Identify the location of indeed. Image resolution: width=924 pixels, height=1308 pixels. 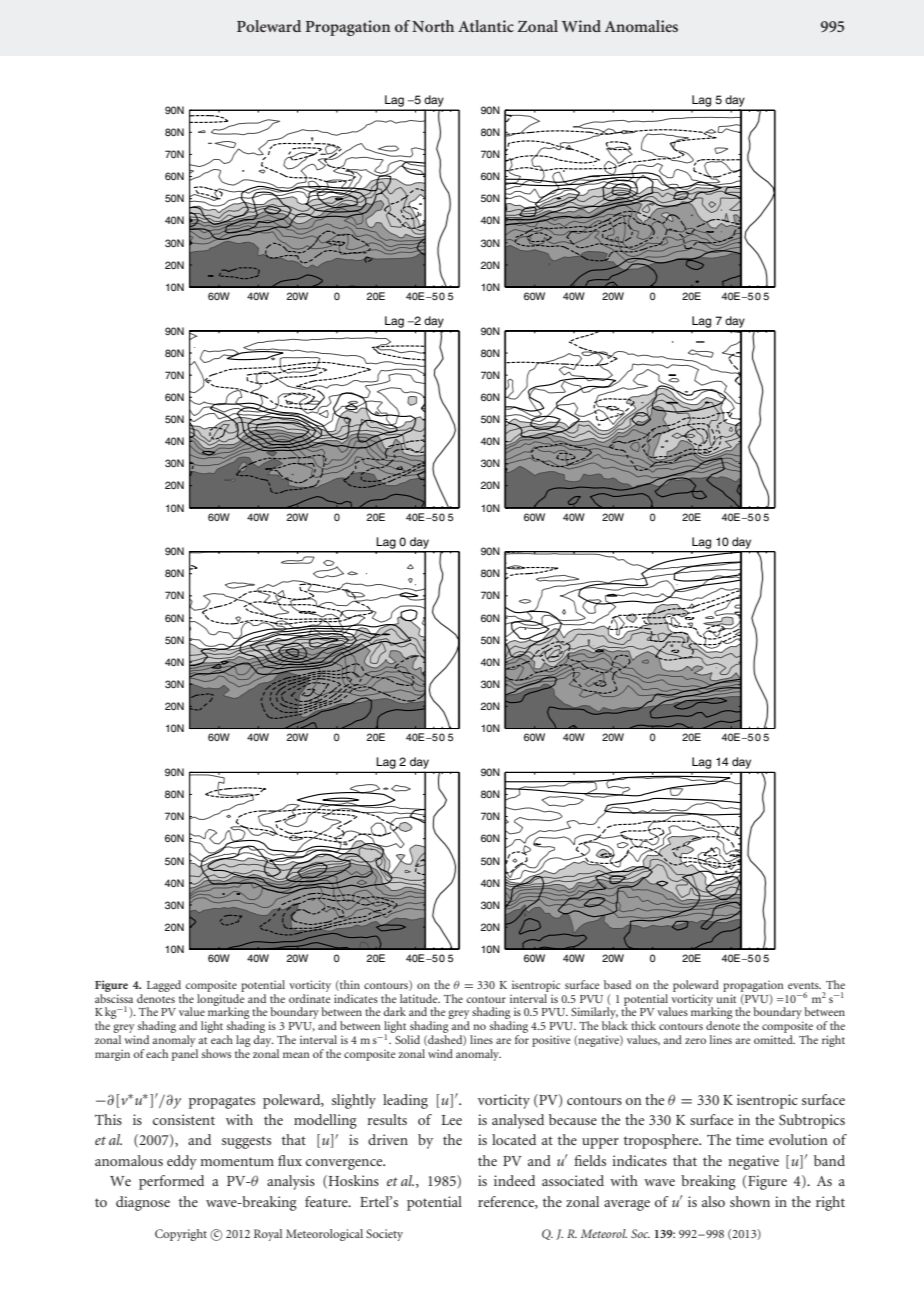
(514, 1180).
